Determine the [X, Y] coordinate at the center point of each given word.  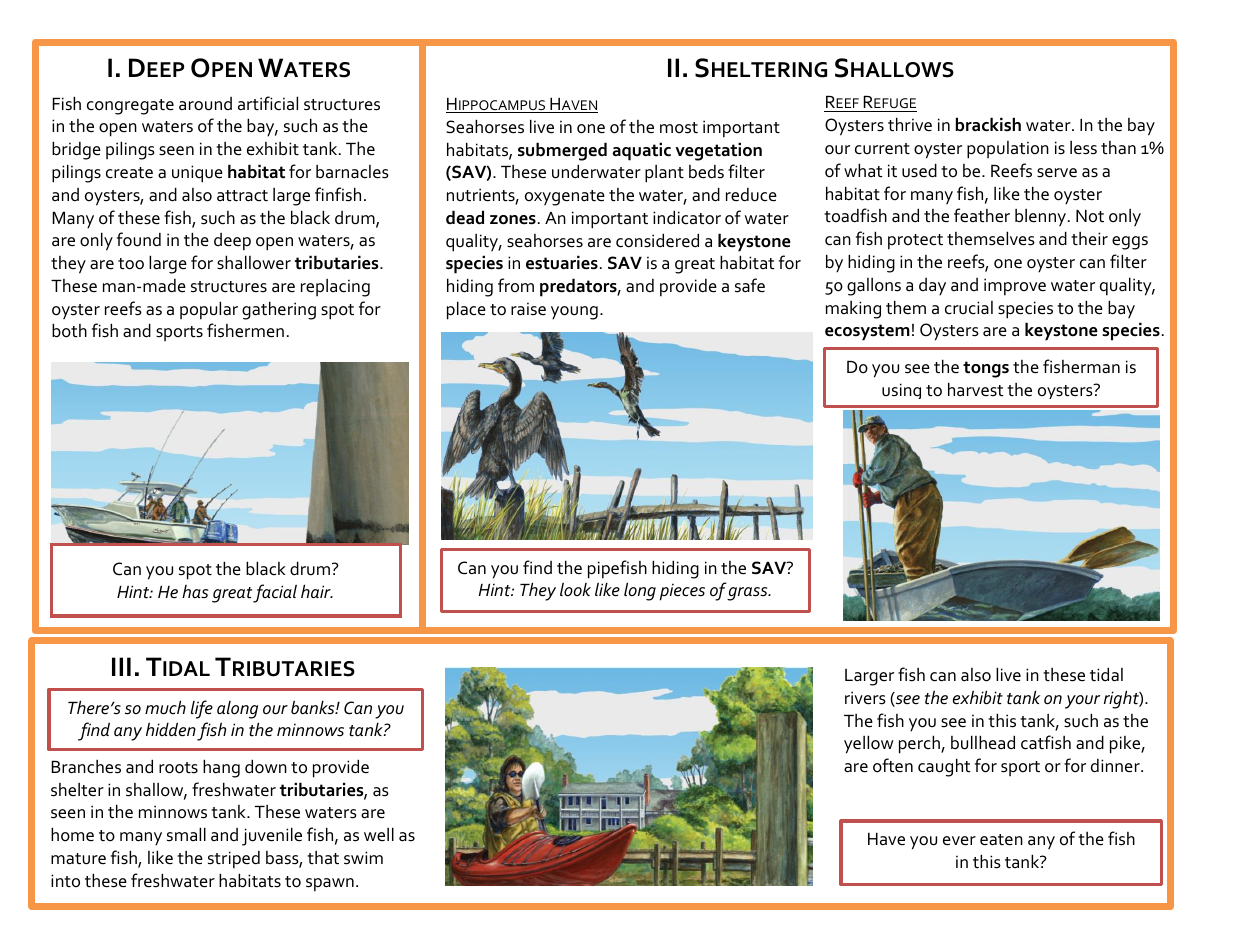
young [574, 313]
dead [465, 217]
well [379, 834]
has [195, 591]
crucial [969, 308]
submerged [562, 151]
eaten [1001, 840]
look [575, 590]
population [1008, 150]
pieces [682, 592]
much [165, 707]
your [1082, 702]
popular [209, 310]
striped [234, 860]
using [901, 391]
